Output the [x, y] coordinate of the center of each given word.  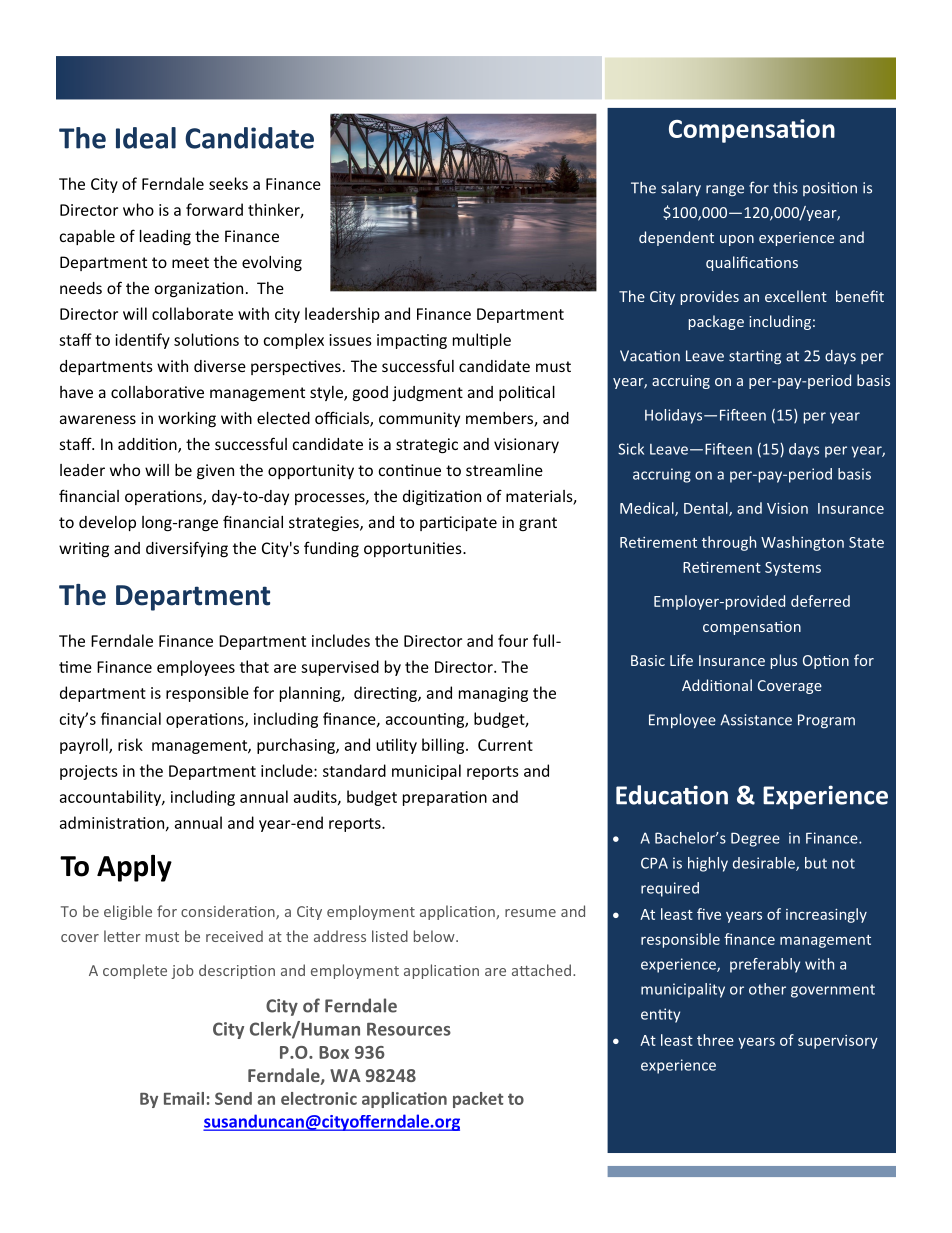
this [785, 187]
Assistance [756, 720]
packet [478, 1100]
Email [184, 1098]
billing [444, 746]
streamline [504, 470]
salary [681, 188]
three [715, 1040]
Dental [707, 509]
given [215, 472]
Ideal [146, 138]
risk [130, 744]
